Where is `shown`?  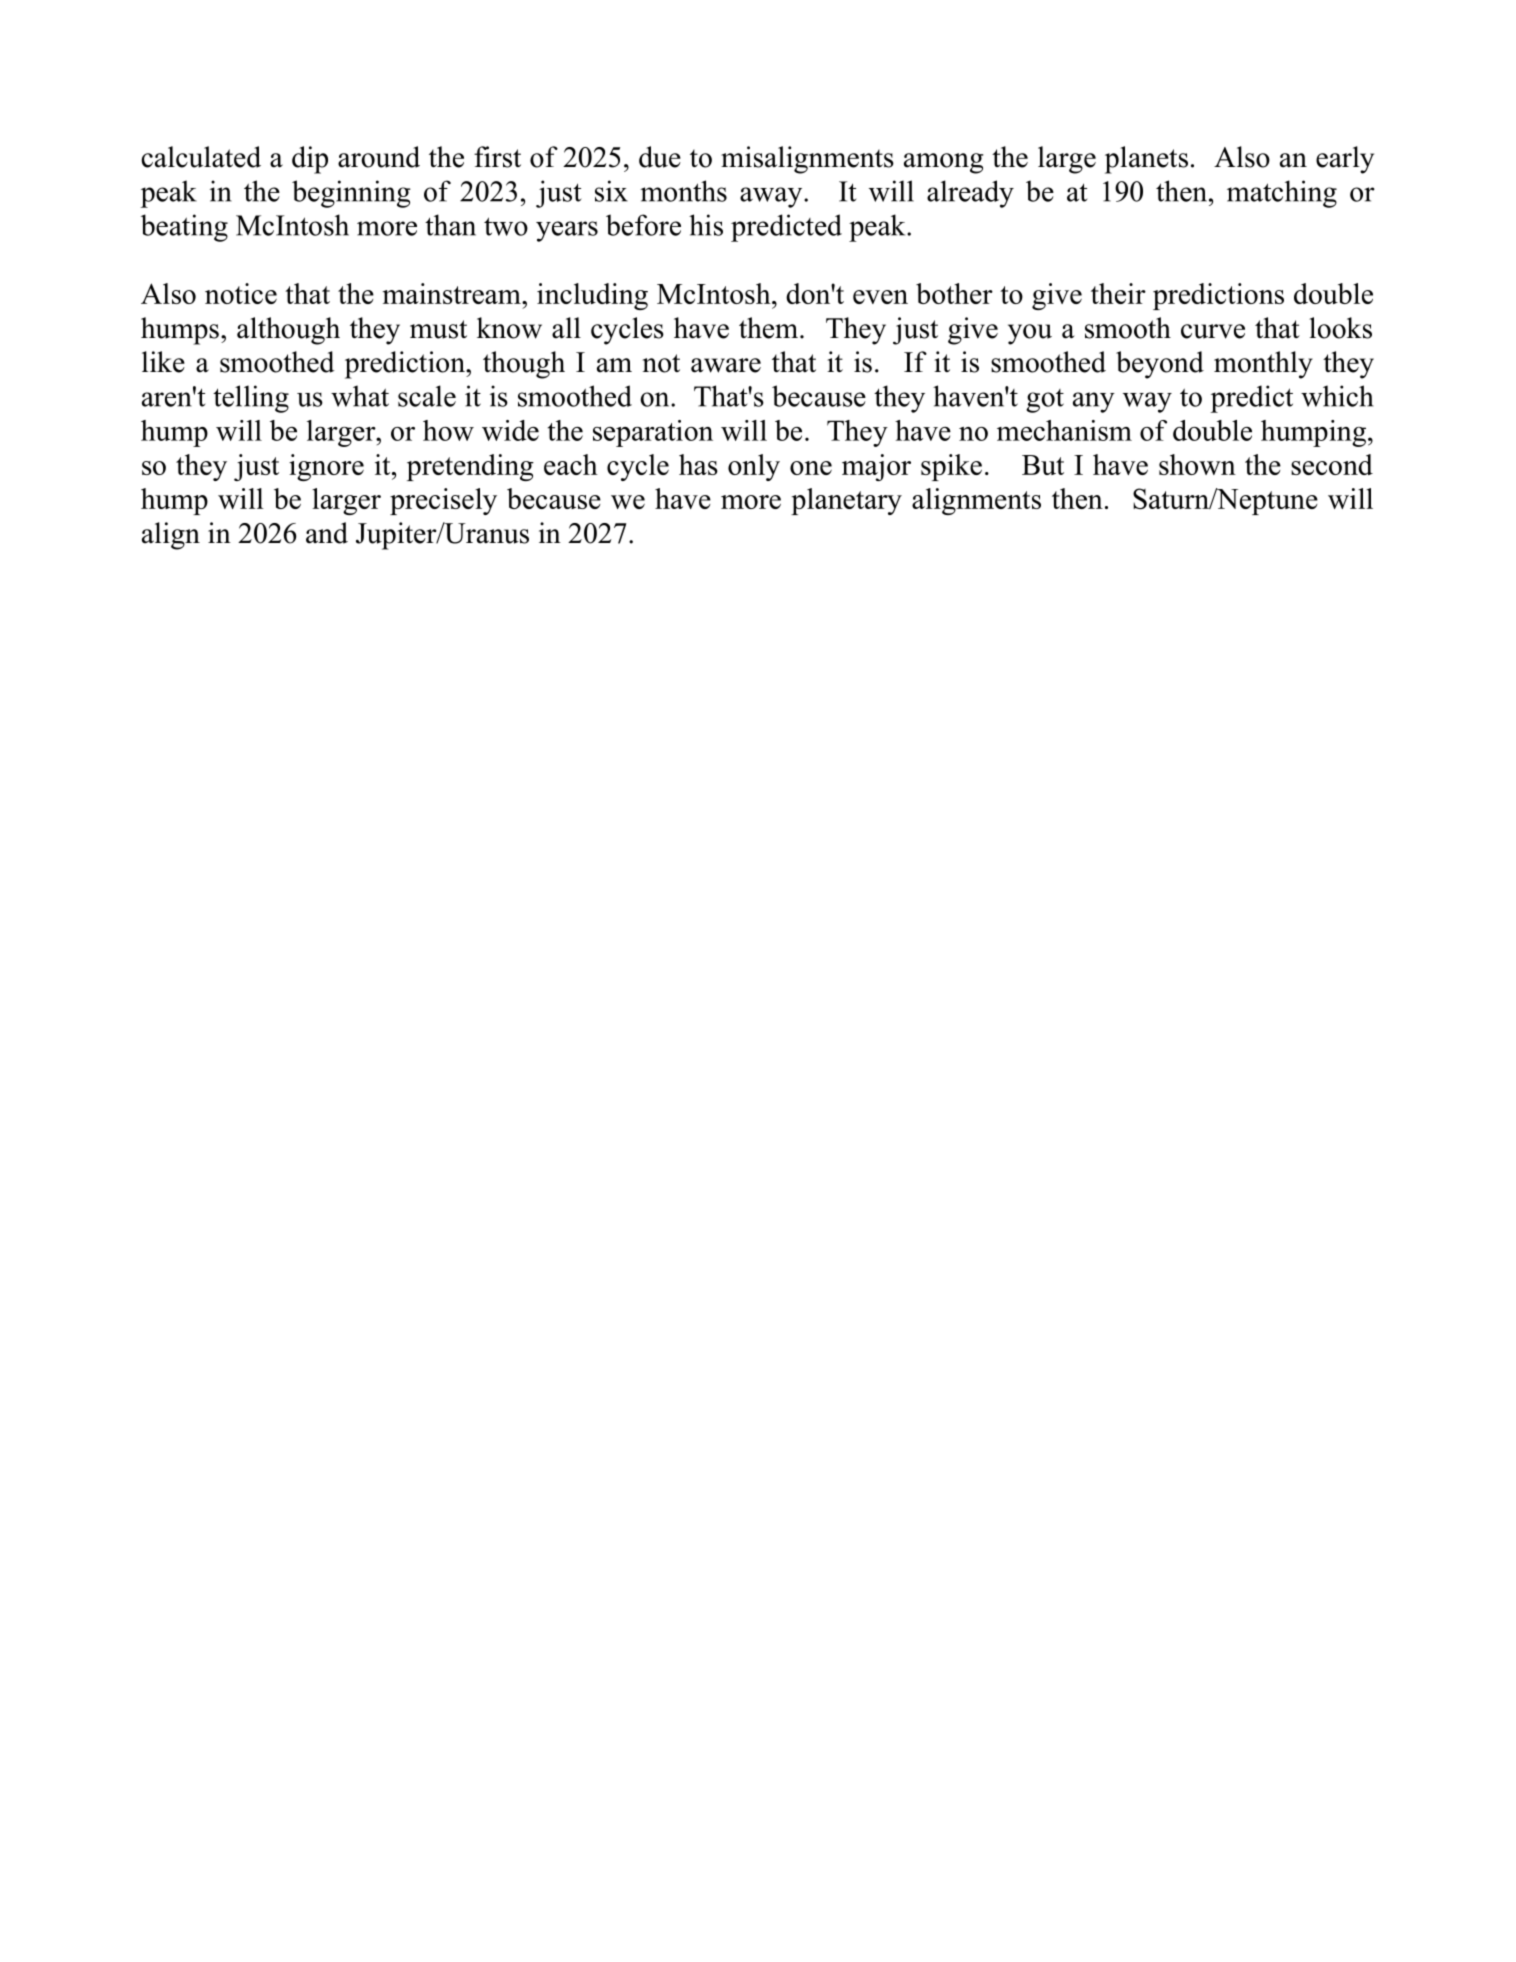 shown is located at coordinates (1197, 464).
